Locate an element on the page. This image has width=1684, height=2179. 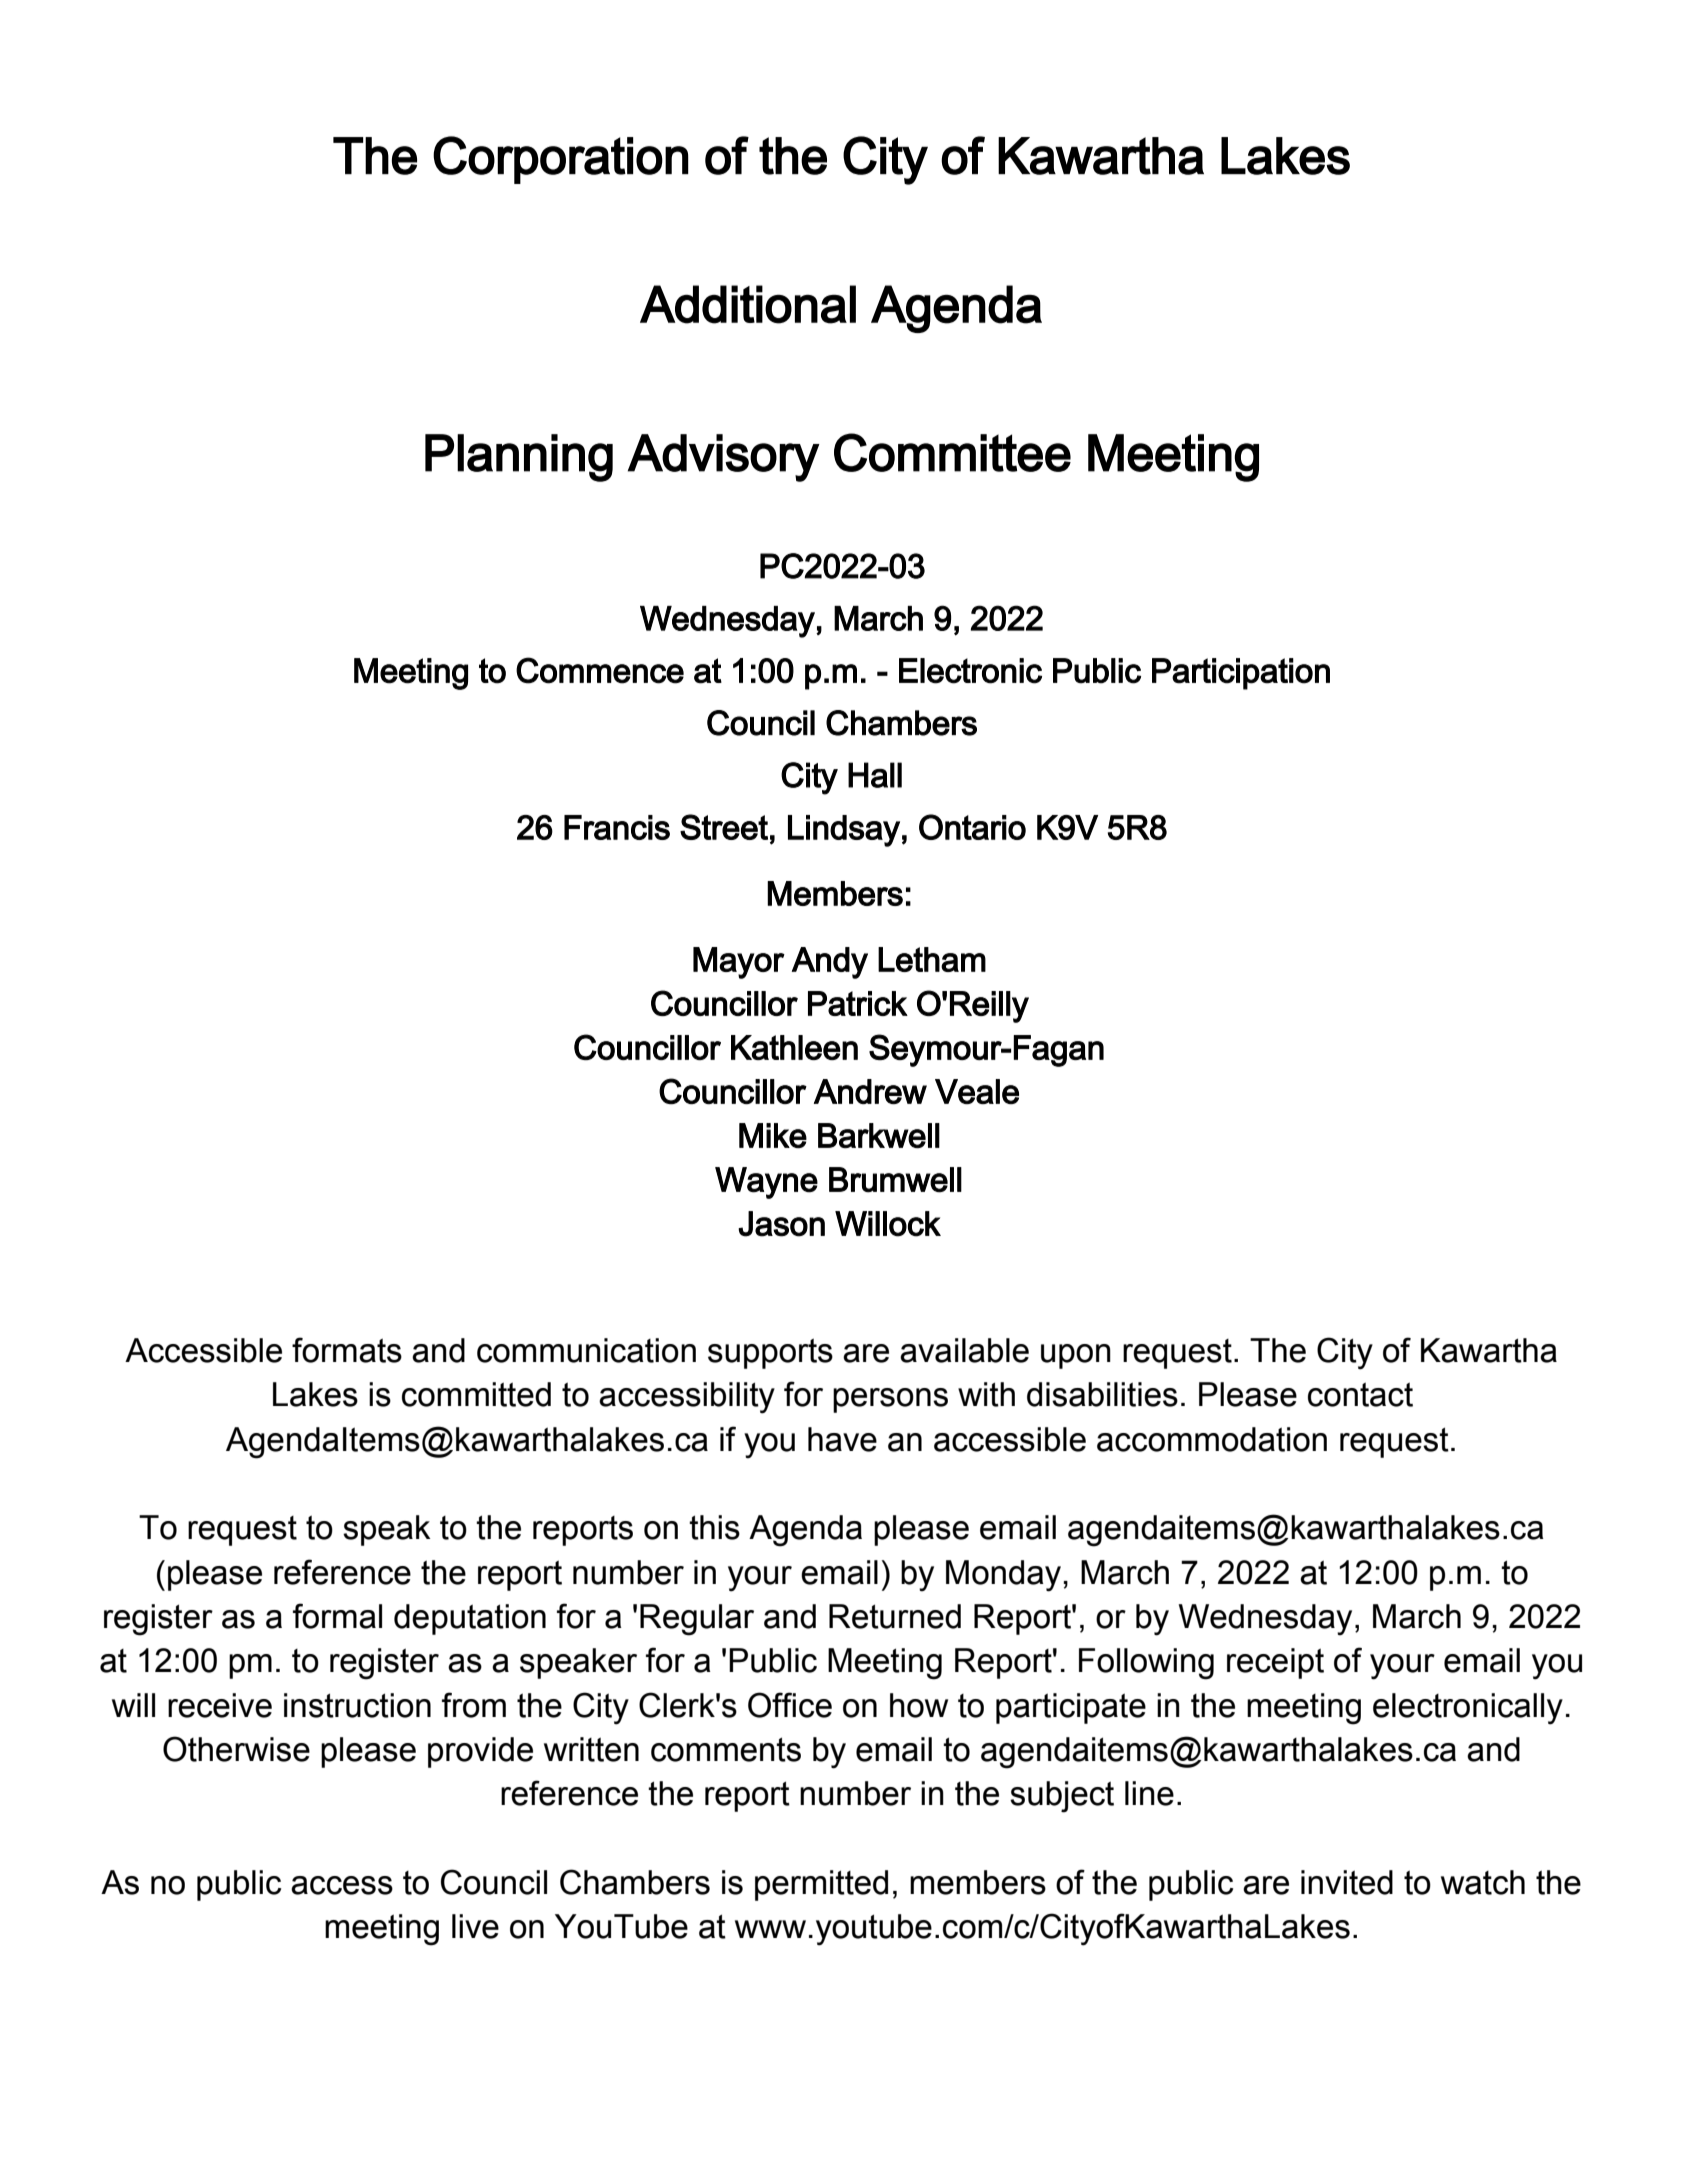
Advisory is located at coordinates (724, 458).
